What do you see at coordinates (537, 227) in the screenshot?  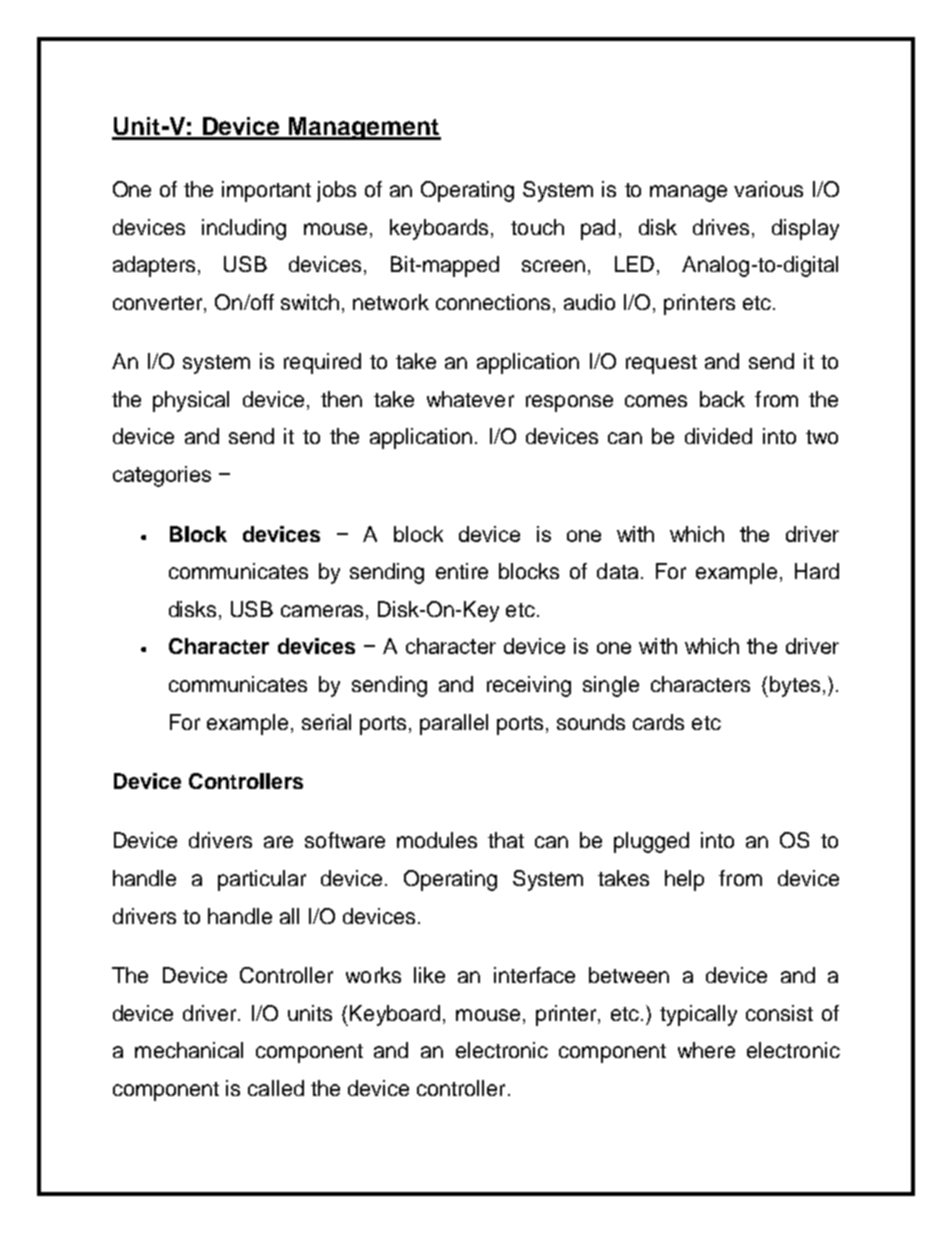 I see `touch` at bounding box center [537, 227].
